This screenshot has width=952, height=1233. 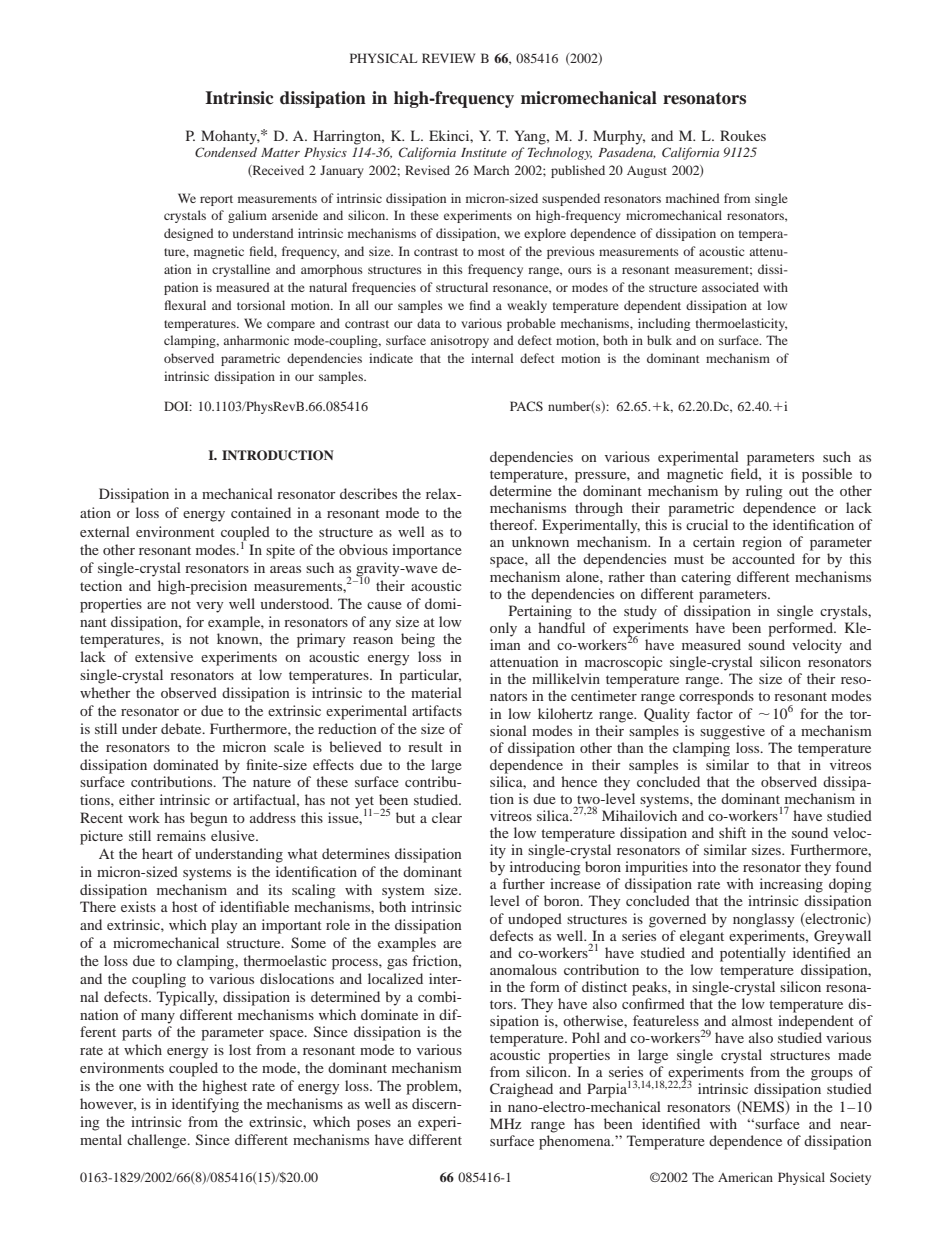 What do you see at coordinates (706, 578) in the screenshot?
I see `catering` at bounding box center [706, 578].
